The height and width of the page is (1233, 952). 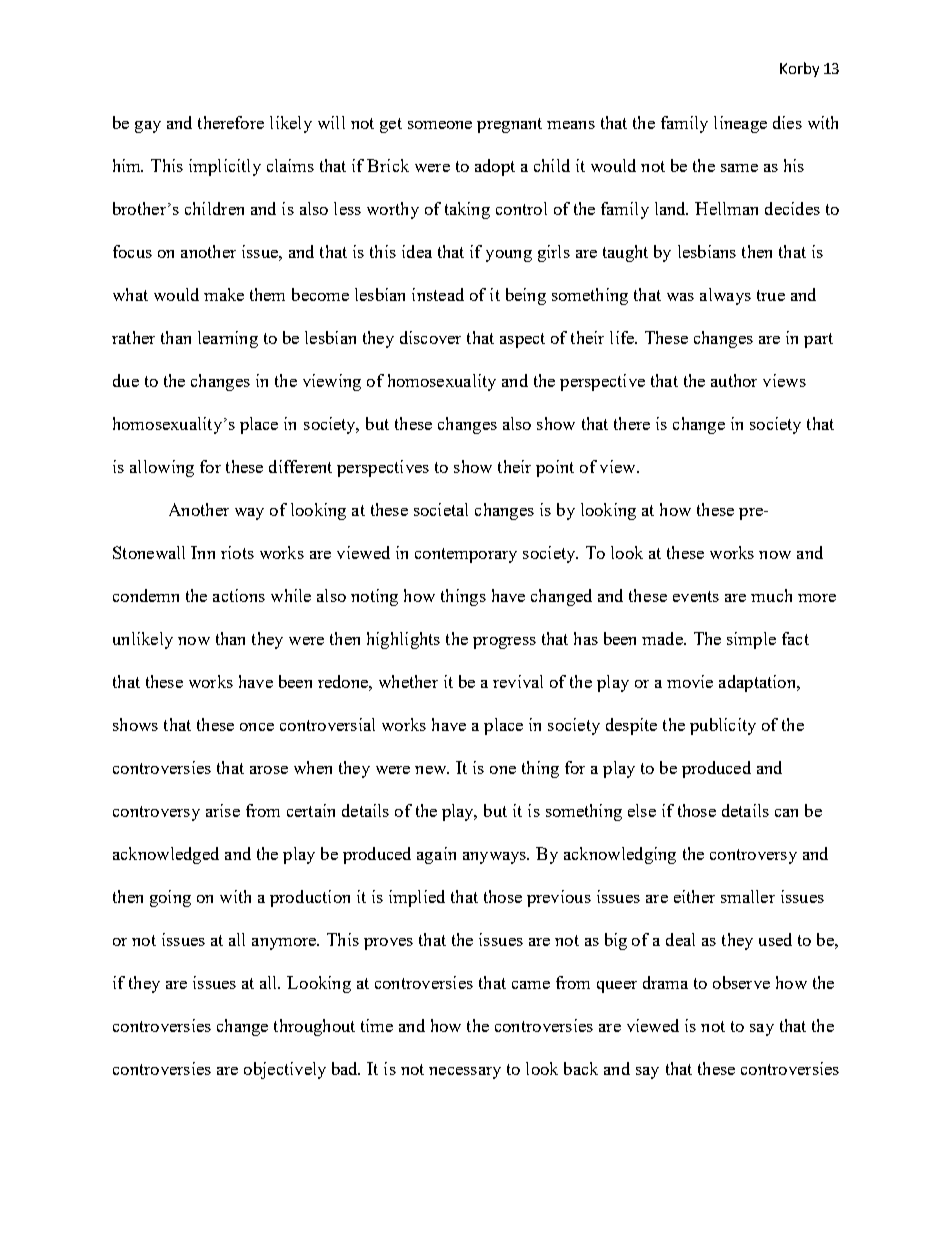 I want to click on author, so click(x=734, y=380).
